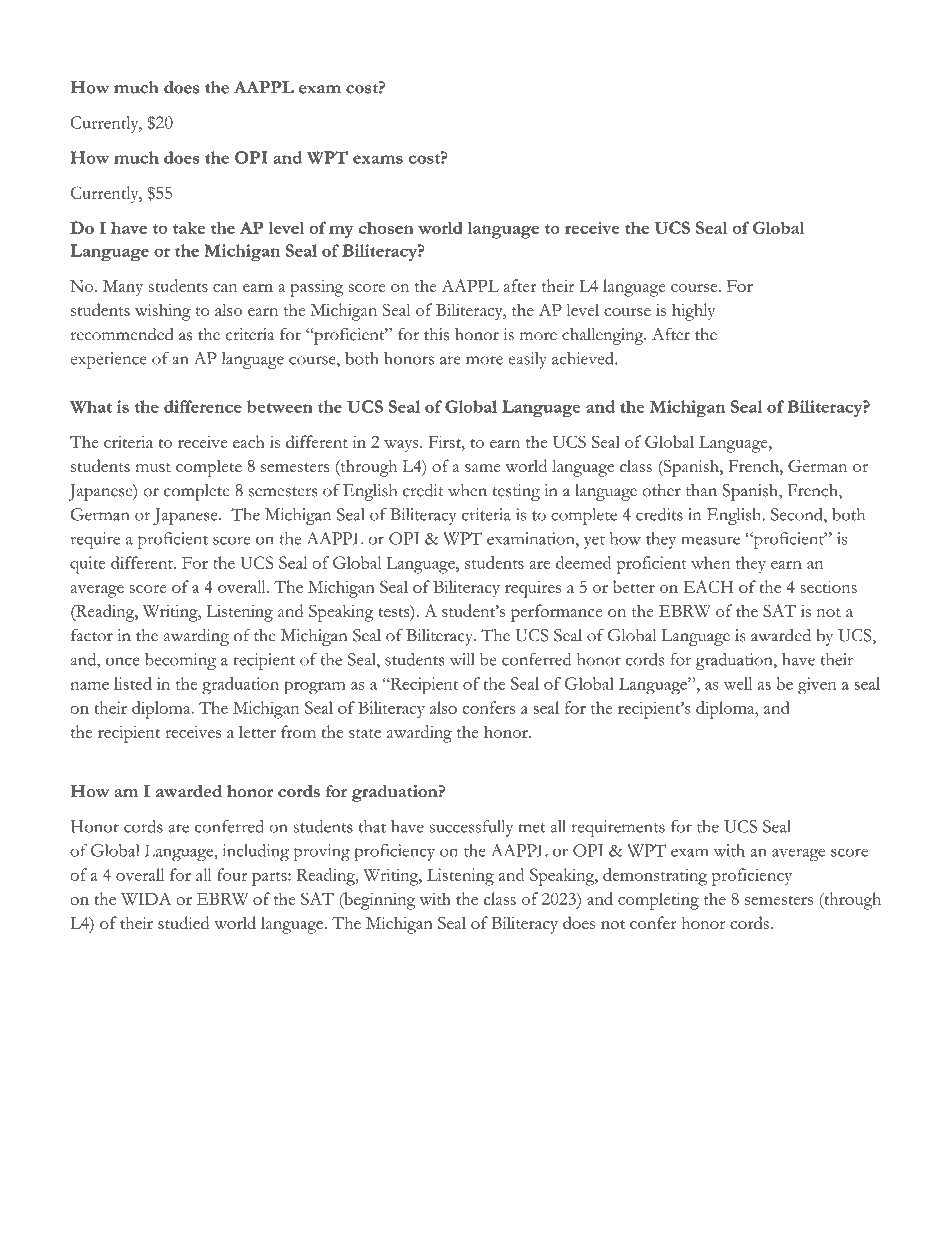  What do you see at coordinates (87, 565) in the screenshot?
I see `quite` at bounding box center [87, 565].
